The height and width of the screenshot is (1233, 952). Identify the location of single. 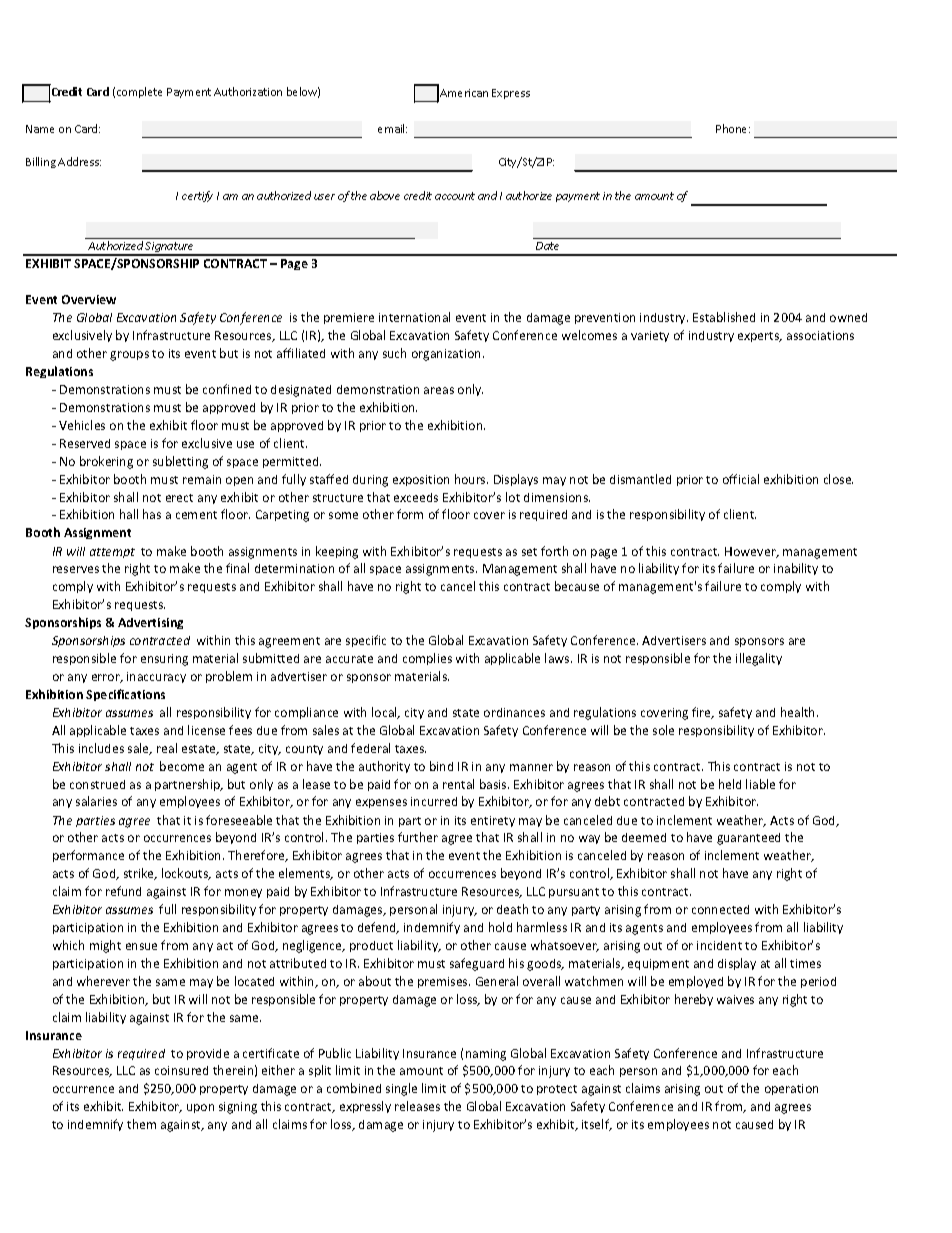
(401, 1089).
